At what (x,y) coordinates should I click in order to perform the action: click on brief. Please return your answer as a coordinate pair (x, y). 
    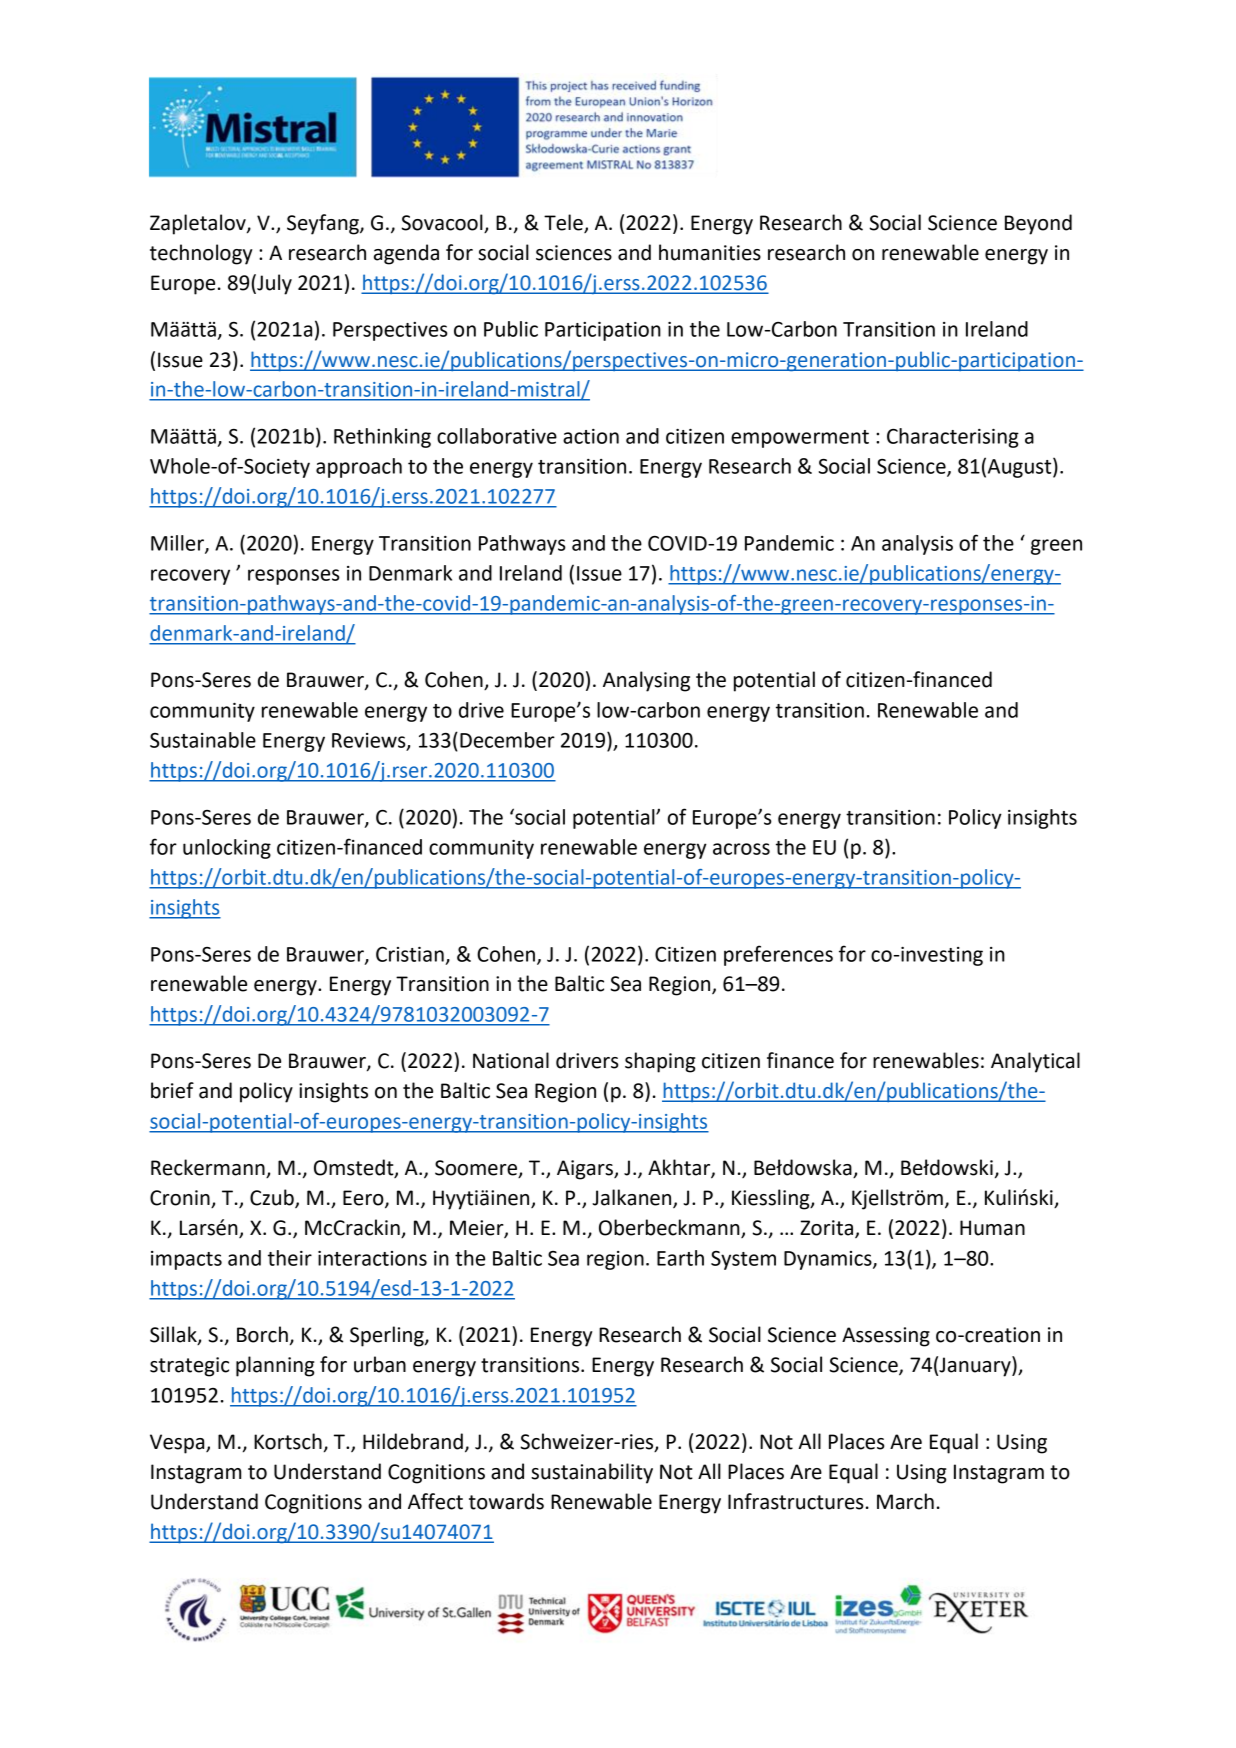
    Looking at the image, I should click on (172, 1090).
